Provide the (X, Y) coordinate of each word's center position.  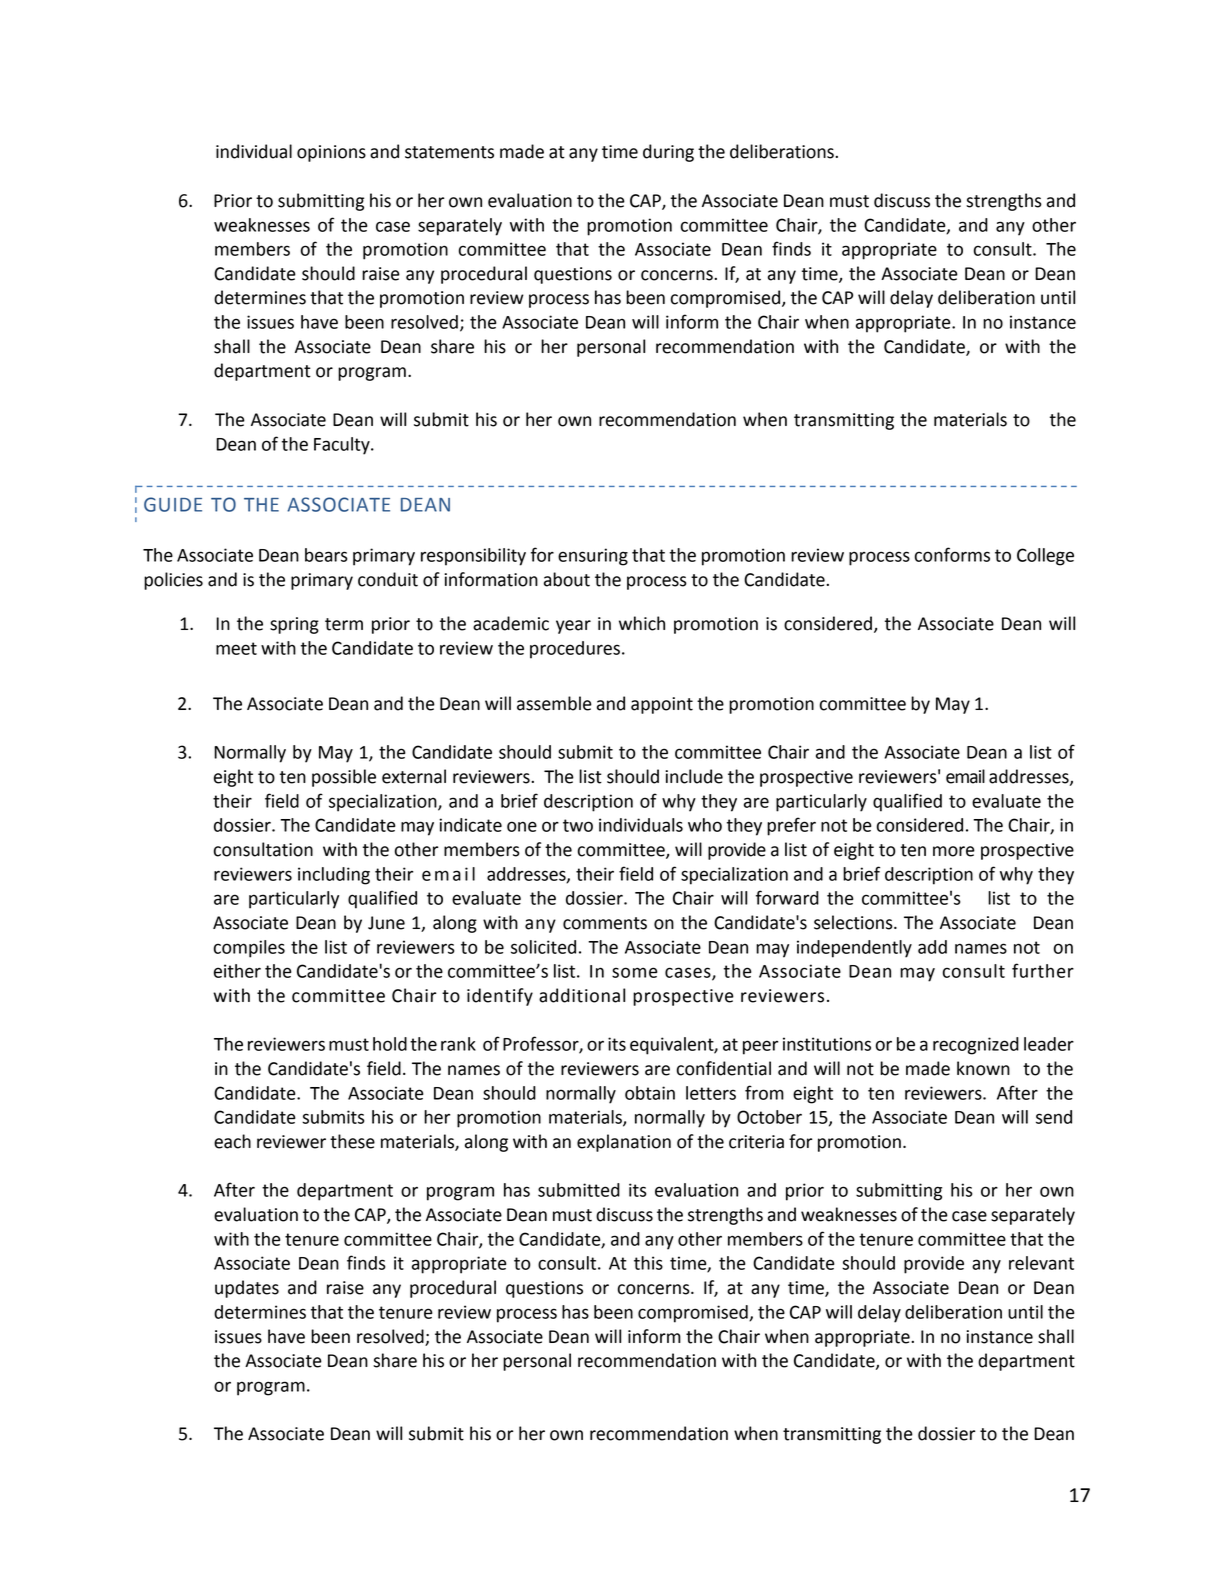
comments (605, 923)
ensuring (593, 557)
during (668, 153)
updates (247, 1289)
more (954, 851)
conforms (952, 554)
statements (449, 152)
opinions (331, 153)
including (334, 876)
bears (326, 555)
